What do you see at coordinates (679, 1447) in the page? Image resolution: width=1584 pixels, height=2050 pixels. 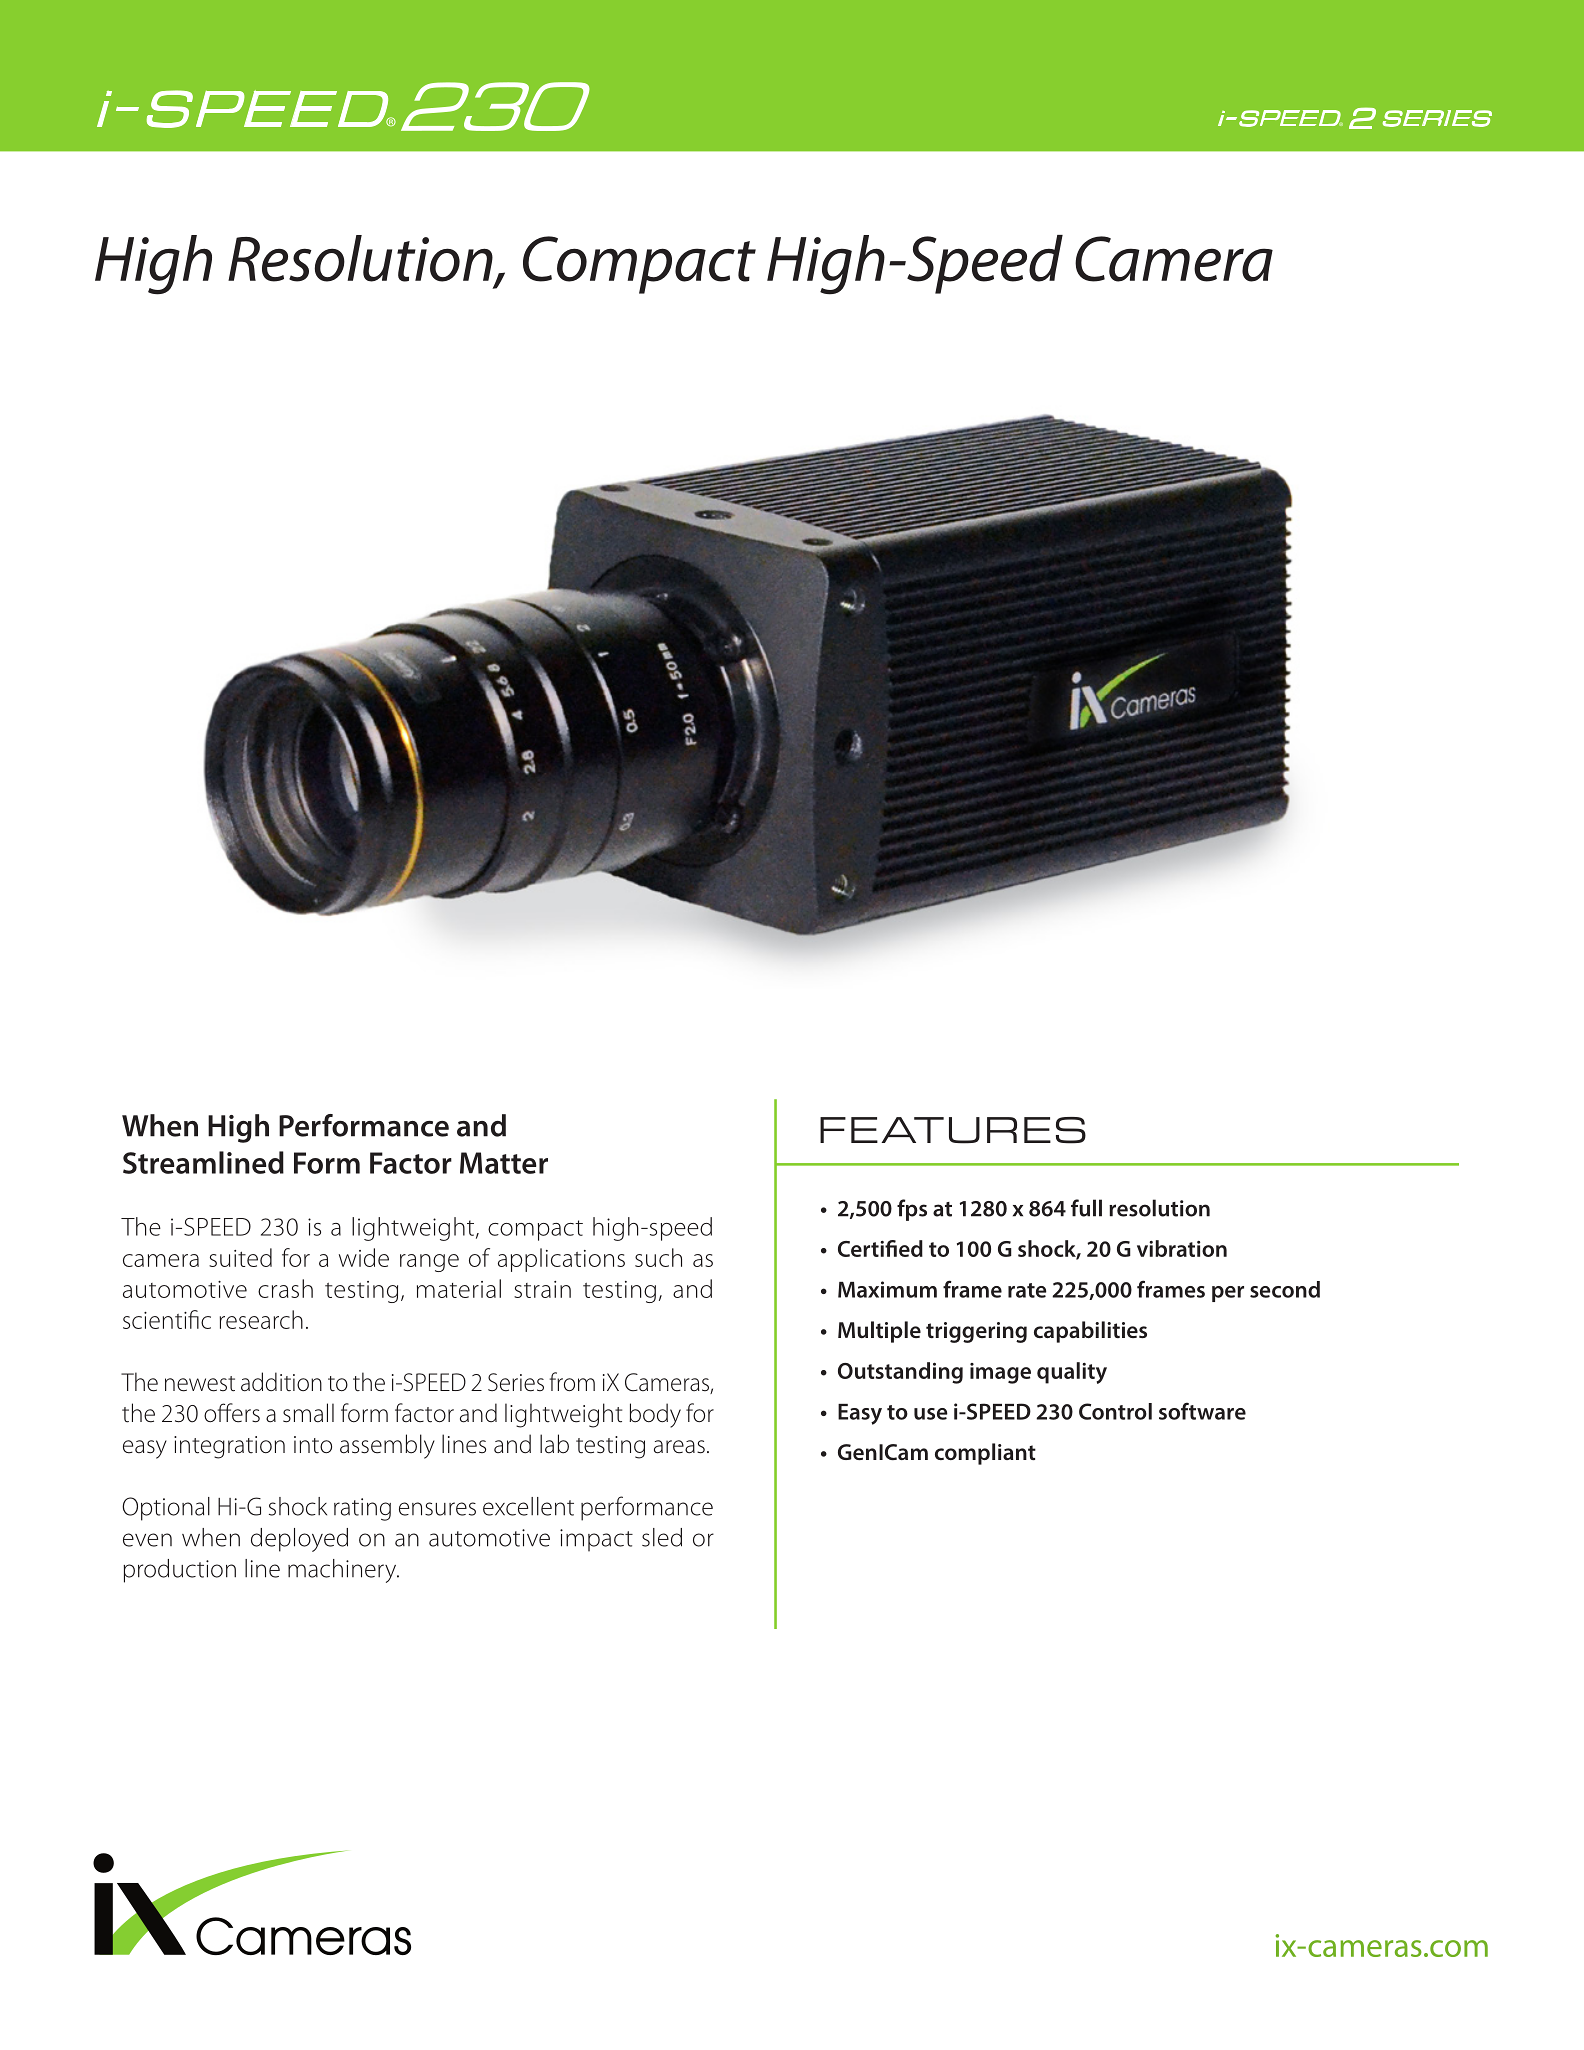 I see `areas` at bounding box center [679, 1447].
